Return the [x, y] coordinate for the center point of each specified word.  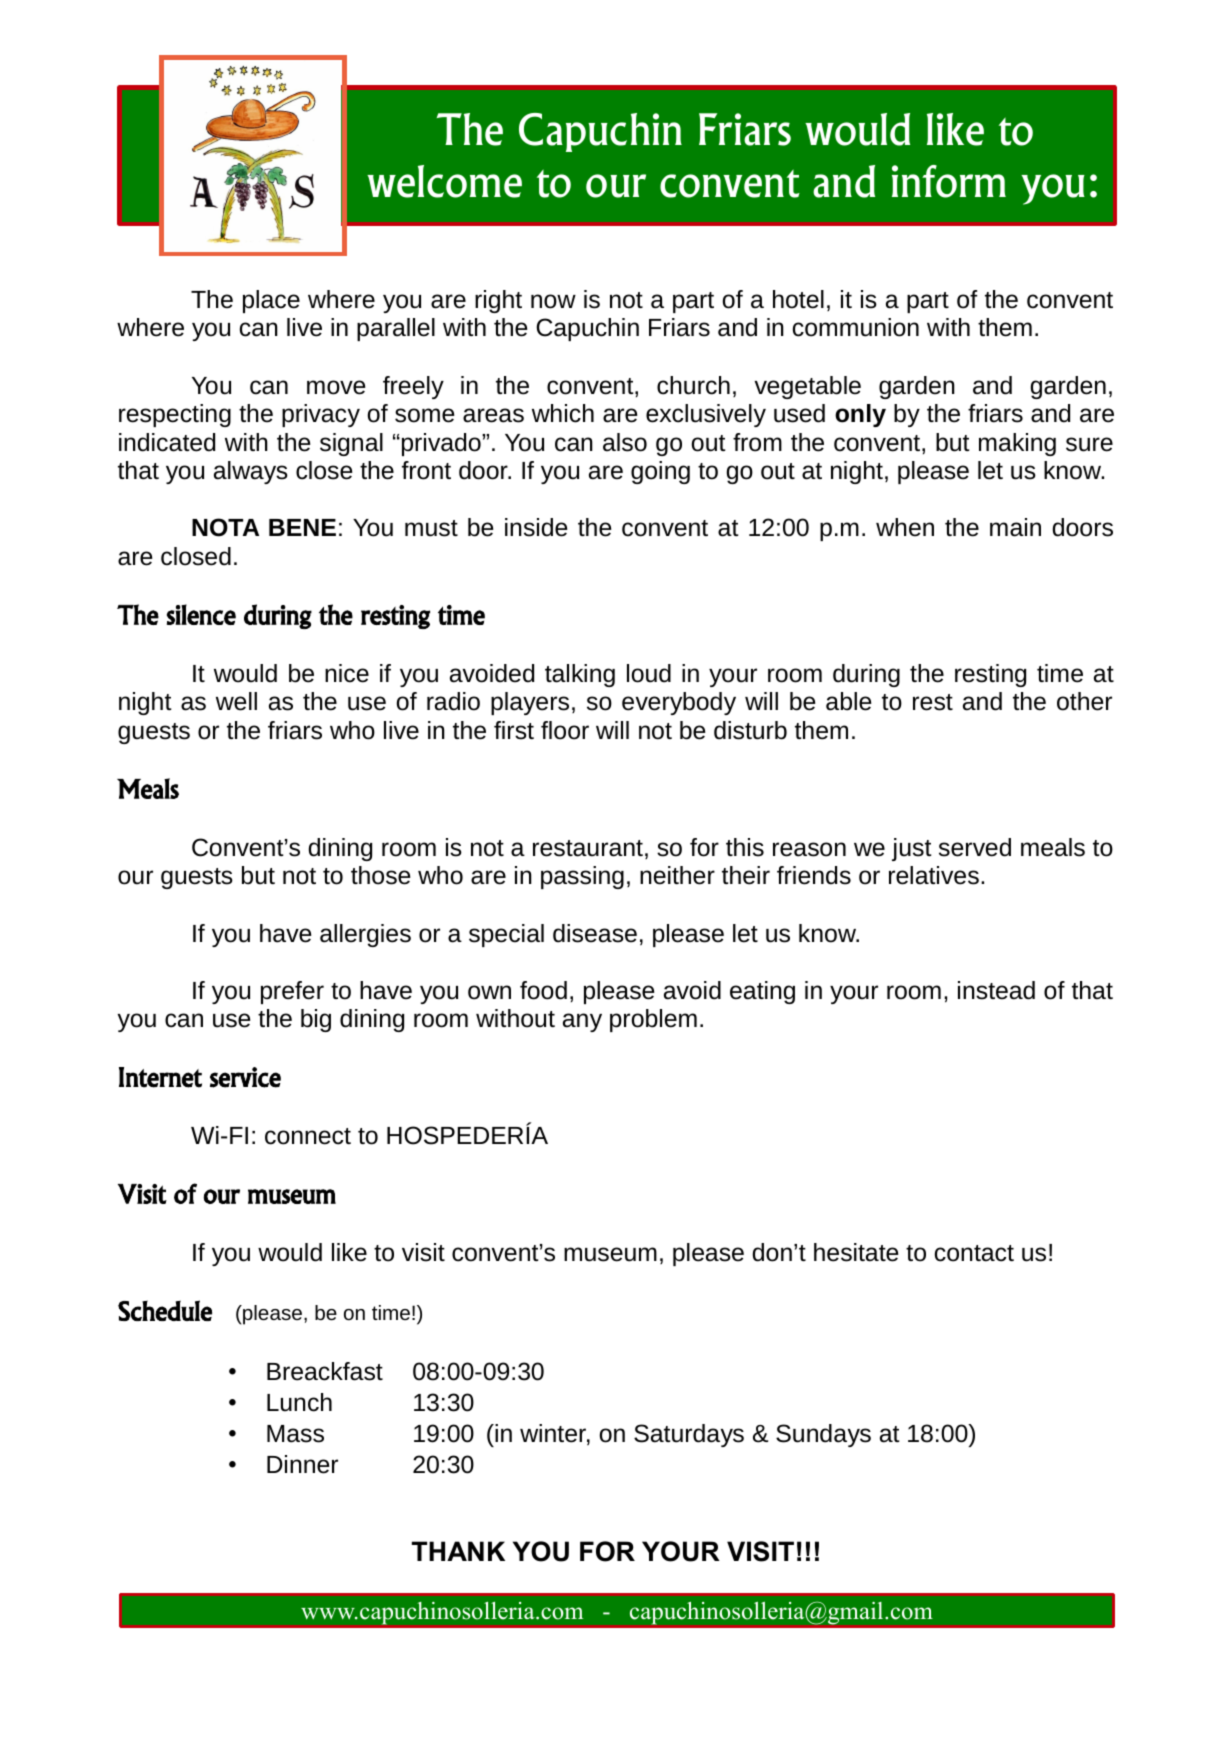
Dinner [302, 1464]
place [271, 301]
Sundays [823, 1435]
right [498, 301]
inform [949, 181]
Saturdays [689, 1435]
